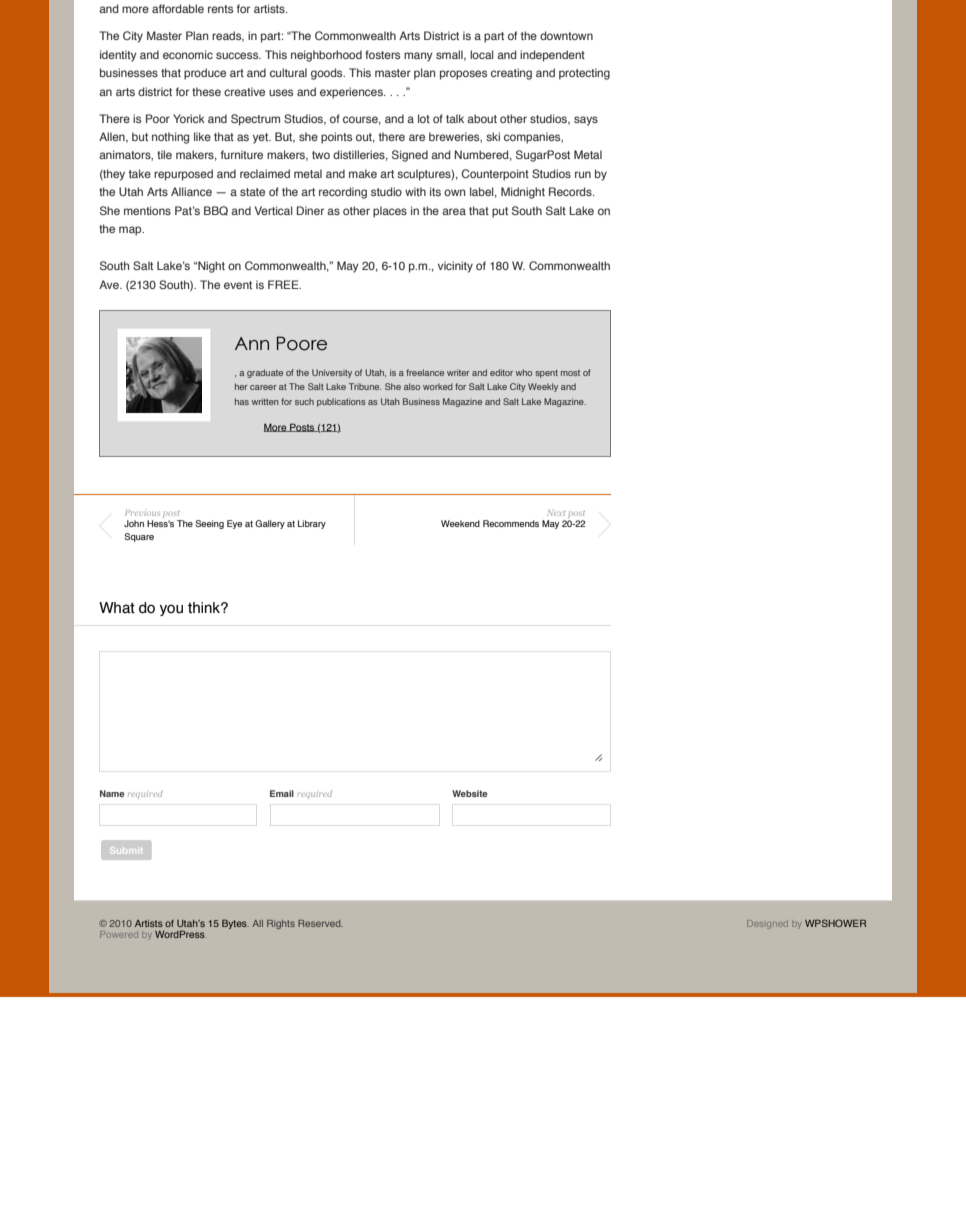  Describe the element at coordinates (312, 524) in the screenshot. I see `Library` at that location.
